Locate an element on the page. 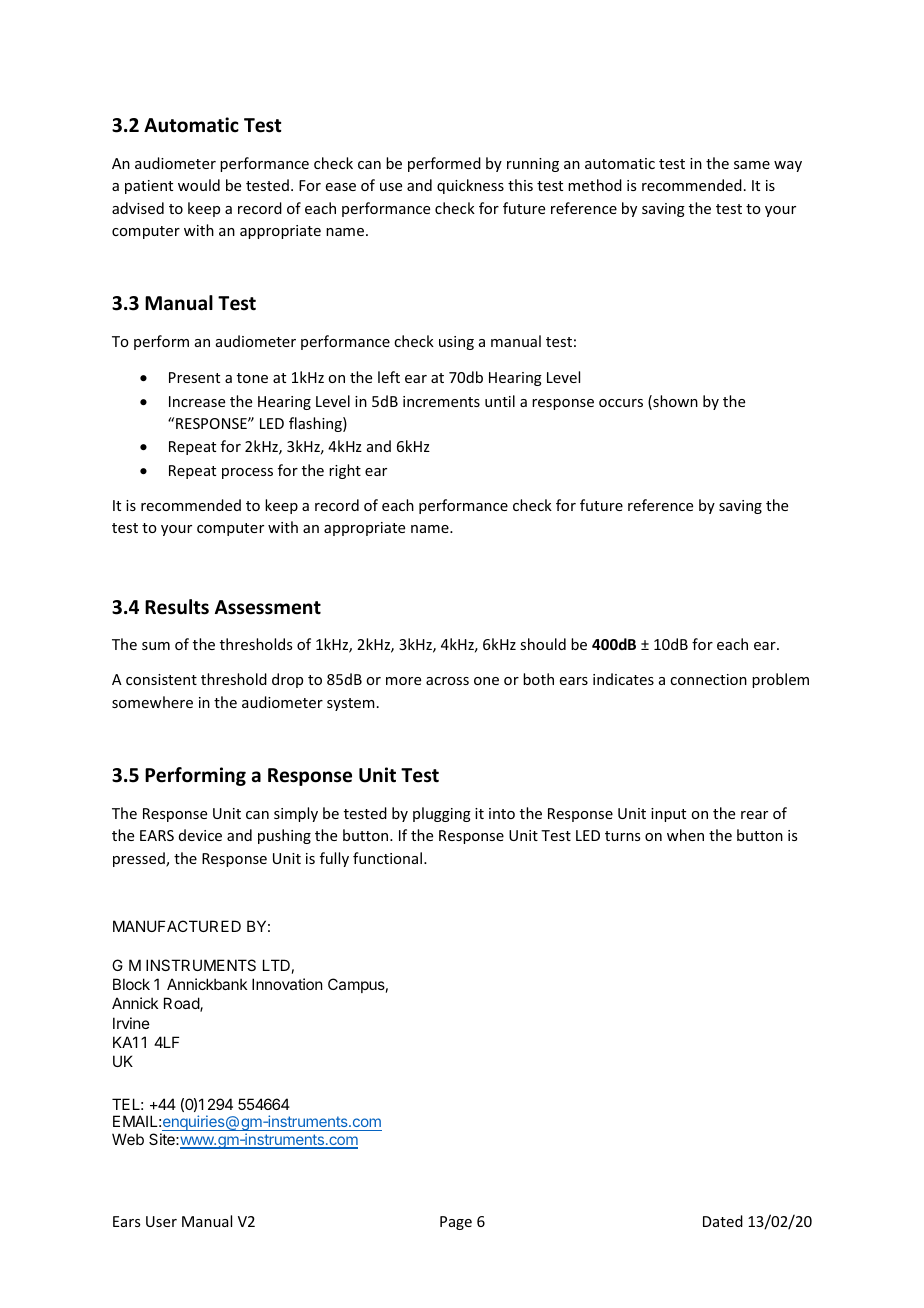 This page has width=924, height=1308. right is located at coordinates (345, 471).
